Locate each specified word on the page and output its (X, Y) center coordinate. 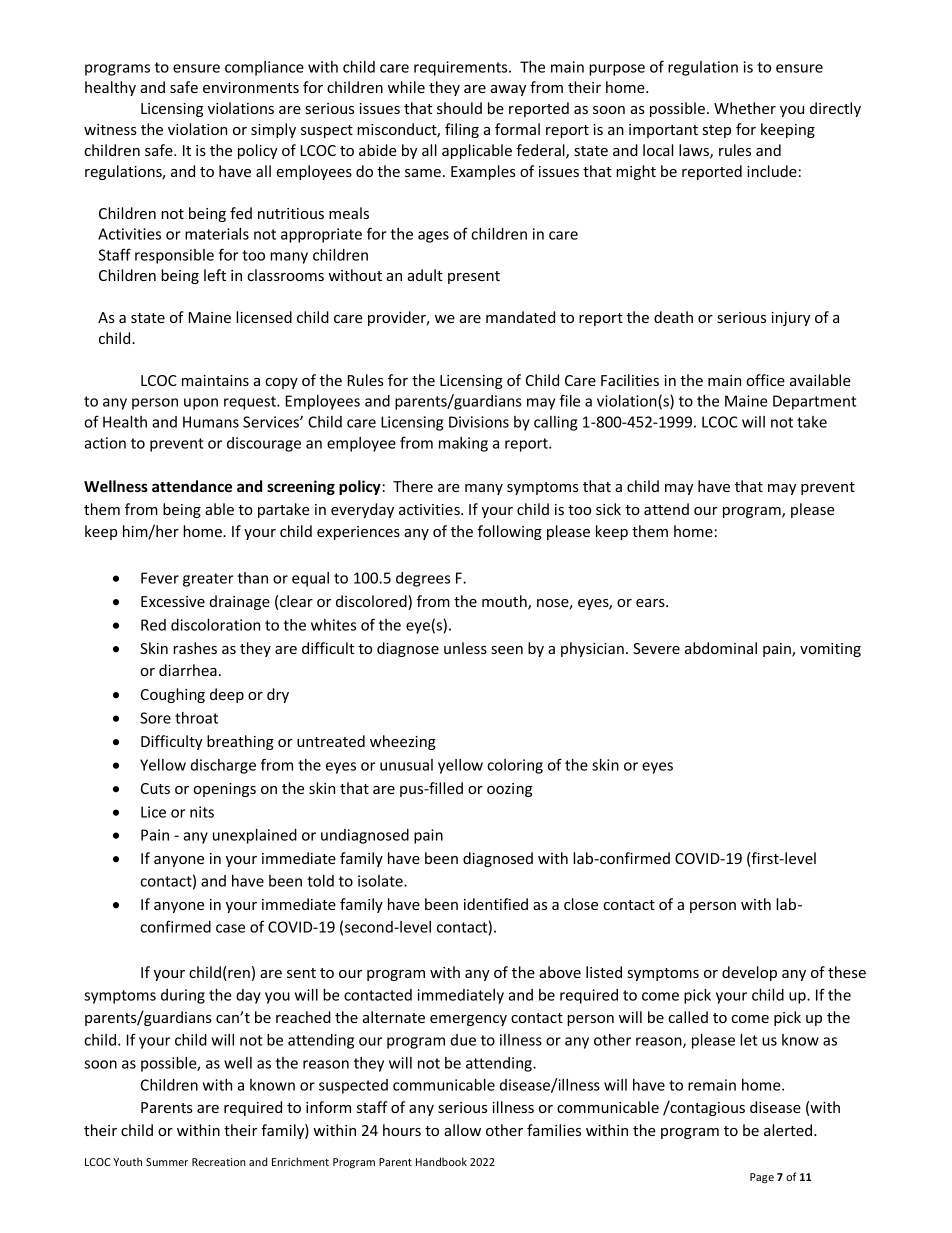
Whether (745, 108)
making (463, 444)
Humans (211, 422)
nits (202, 812)
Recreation (219, 1162)
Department (814, 402)
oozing (509, 790)
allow (462, 1130)
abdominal (721, 648)
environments (251, 87)
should (459, 108)
